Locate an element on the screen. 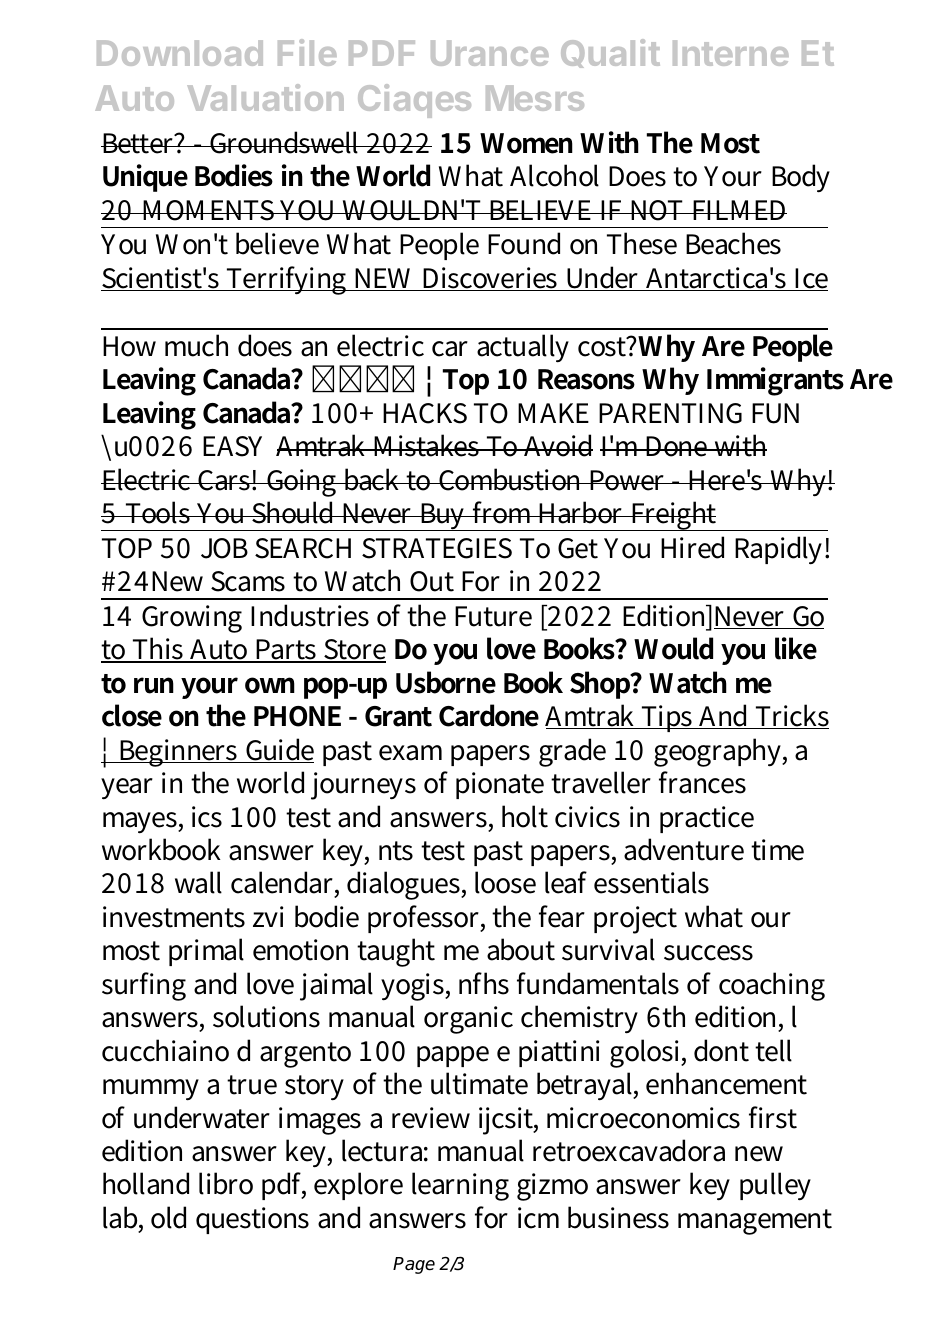 The width and height of the screenshot is (936, 1327). old is located at coordinates (168, 1217).
